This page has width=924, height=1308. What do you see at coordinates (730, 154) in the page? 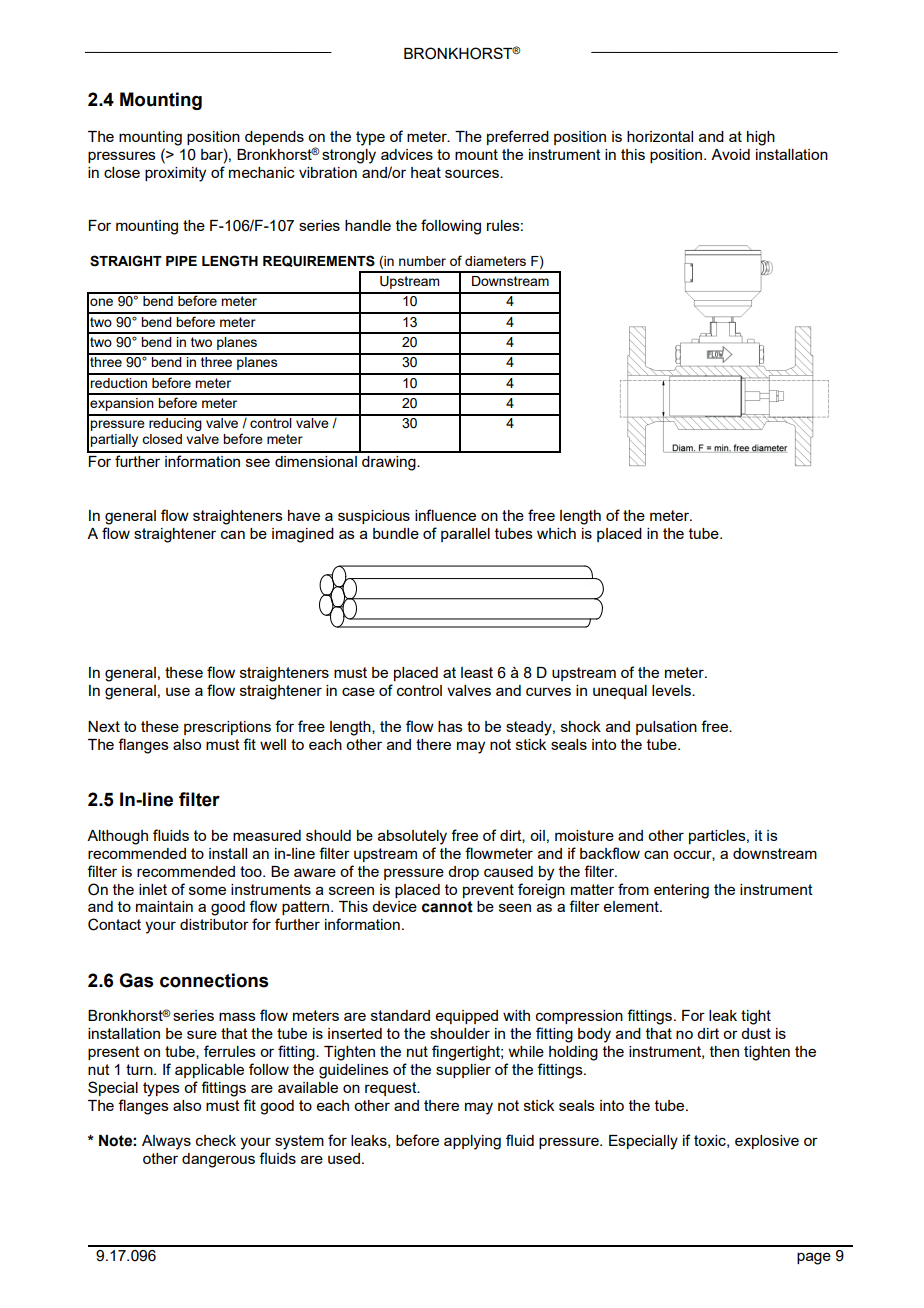
I see `Avoid` at bounding box center [730, 154].
